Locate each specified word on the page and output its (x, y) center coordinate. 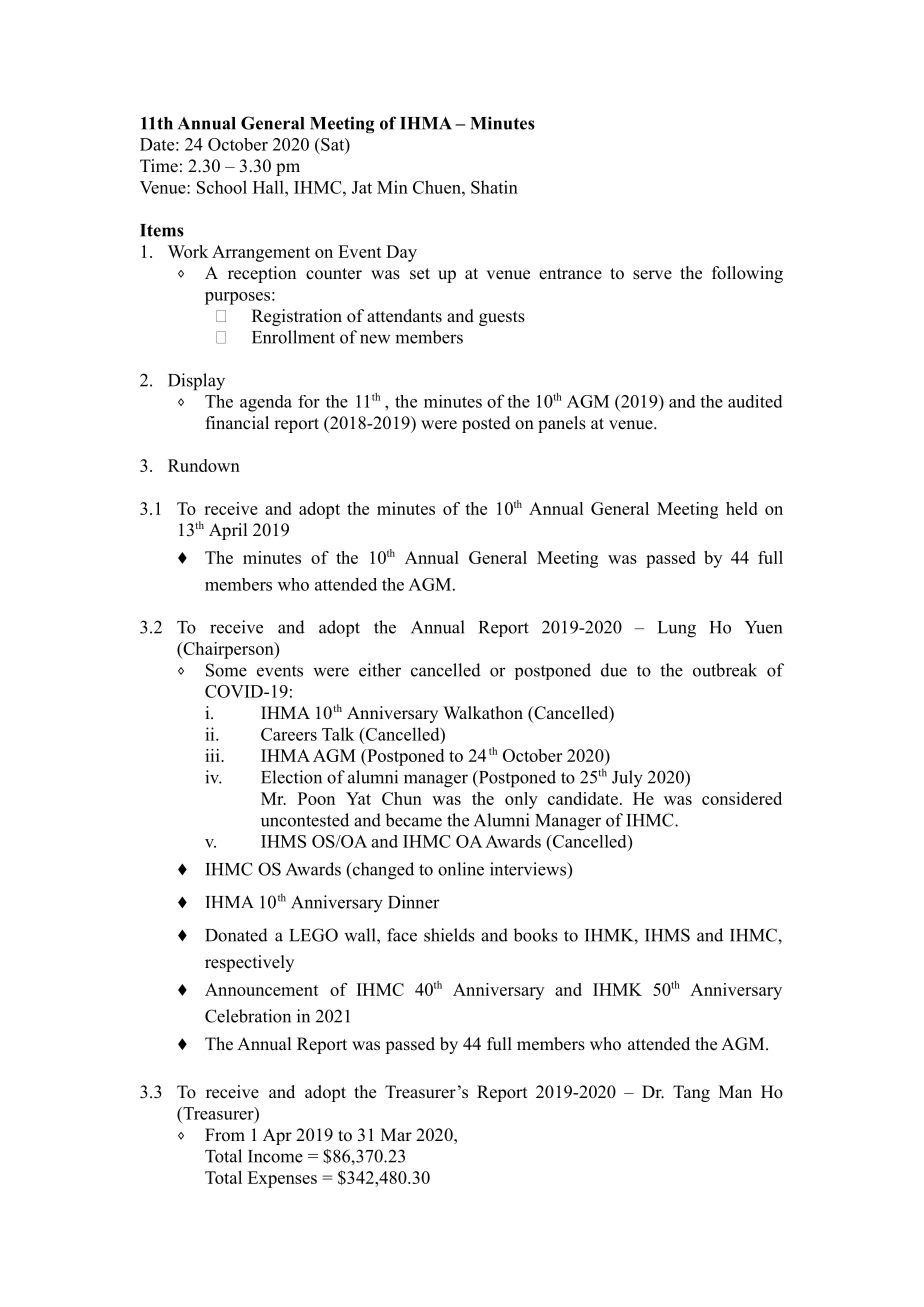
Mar (396, 1134)
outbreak (725, 670)
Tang (691, 1093)
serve (652, 275)
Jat (362, 187)
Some (226, 670)
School (222, 187)
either (380, 670)
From (225, 1135)
